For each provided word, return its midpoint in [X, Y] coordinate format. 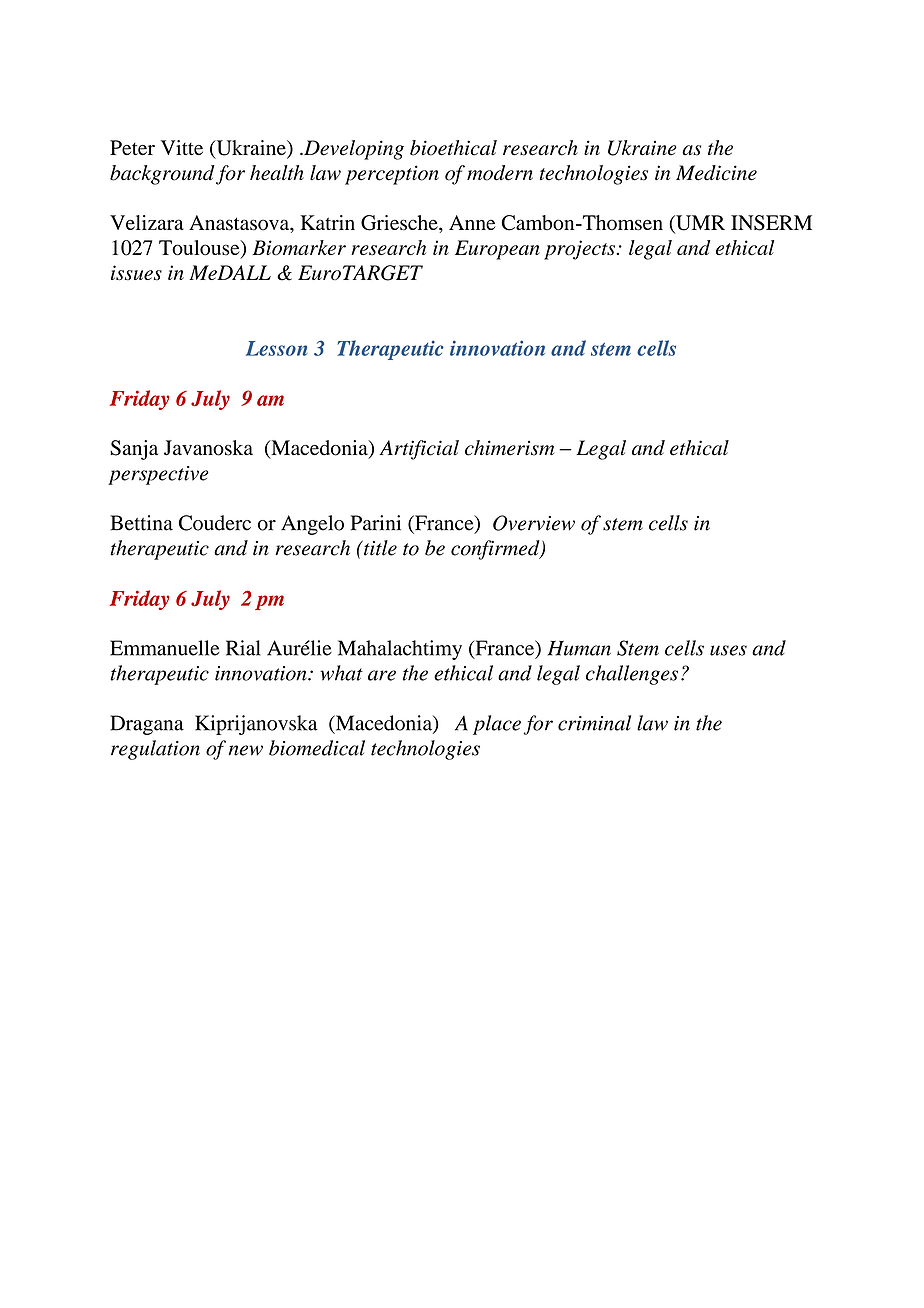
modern [500, 173]
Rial [243, 648]
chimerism [510, 448]
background [162, 175]
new [246, 750]
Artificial [419, 450]
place [497, 725]
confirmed [496, 550]
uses [728, 650]
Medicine [716, 173]
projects [581, 250]
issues [136, 273]
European [497, 250]
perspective [158, 475]
